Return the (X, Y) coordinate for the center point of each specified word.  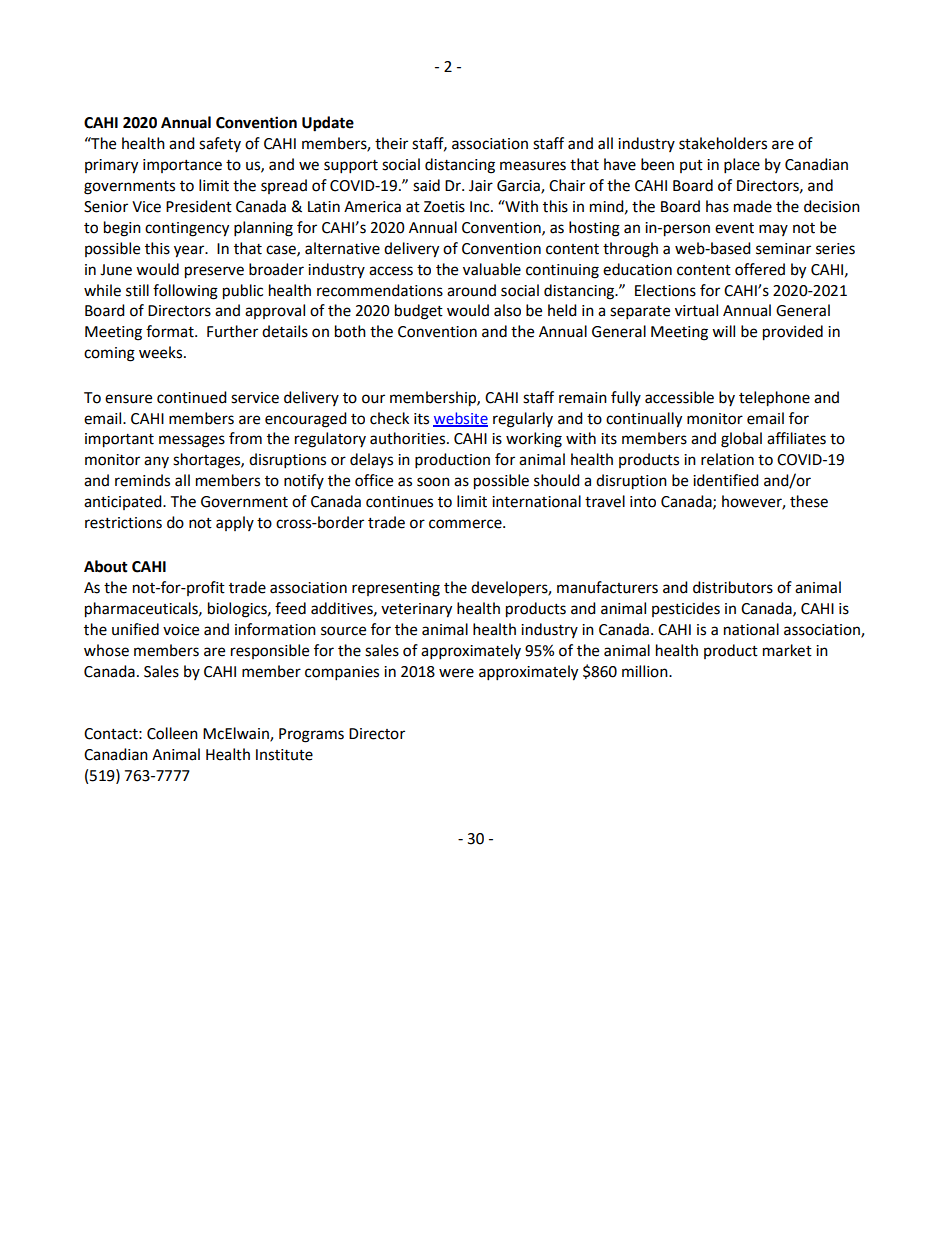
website (460, 419)
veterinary (416, 610)
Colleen (172, 733)
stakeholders (723, 143)
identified (726, 480)
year (190, 251)
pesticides (686, 609)
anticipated (124, 502)
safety (220, 144)
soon (433, 482)
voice (181, 630)
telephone (774, 399)
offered (760, 269)
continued (192, 397)
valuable (492, 269)
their (391, 143)
